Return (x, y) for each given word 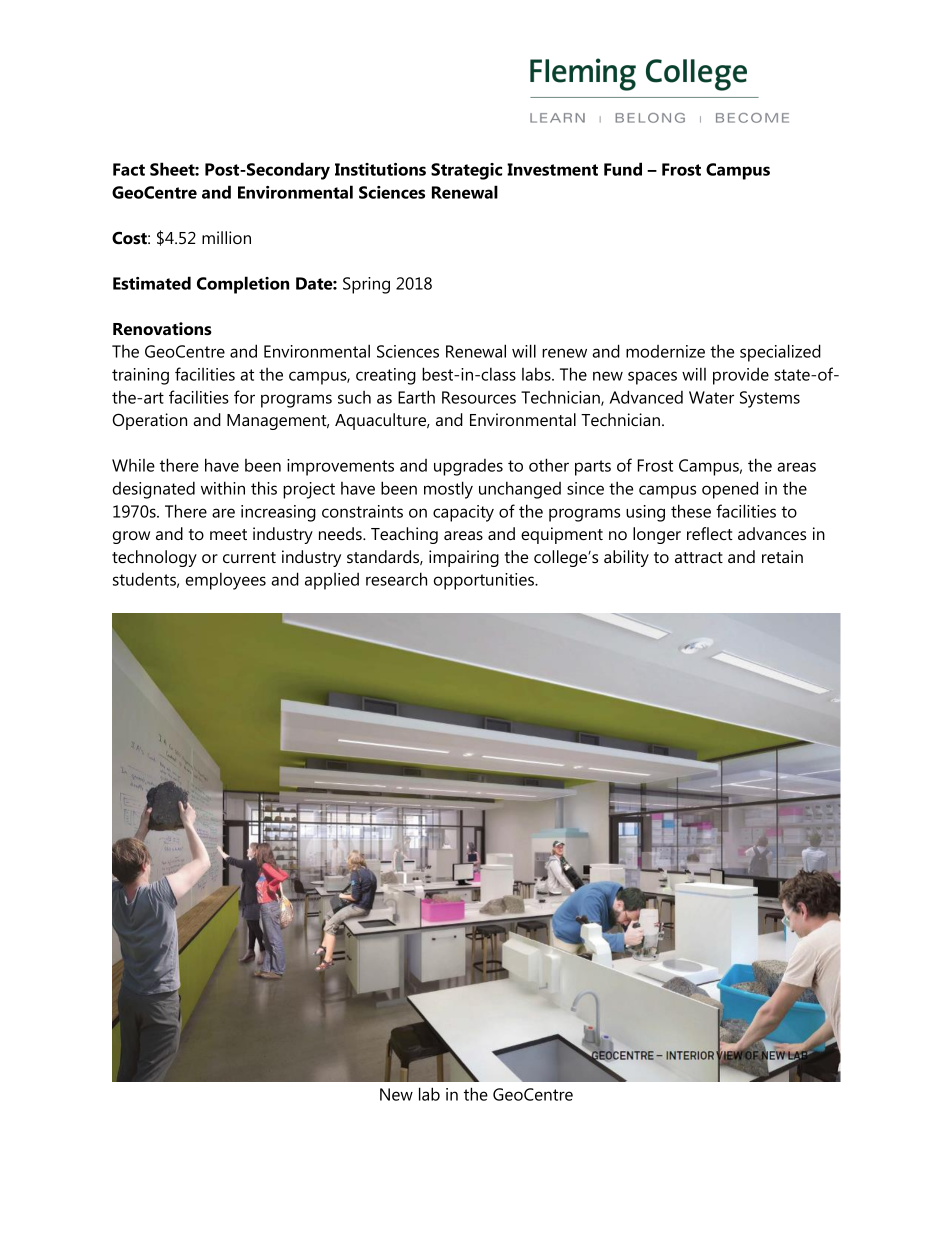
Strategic (466, 171)
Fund (623, 169)
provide (741, 376)
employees (226, 581)
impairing (464, 558)
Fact (129, 169)
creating (386, 376)
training (140, 376)
